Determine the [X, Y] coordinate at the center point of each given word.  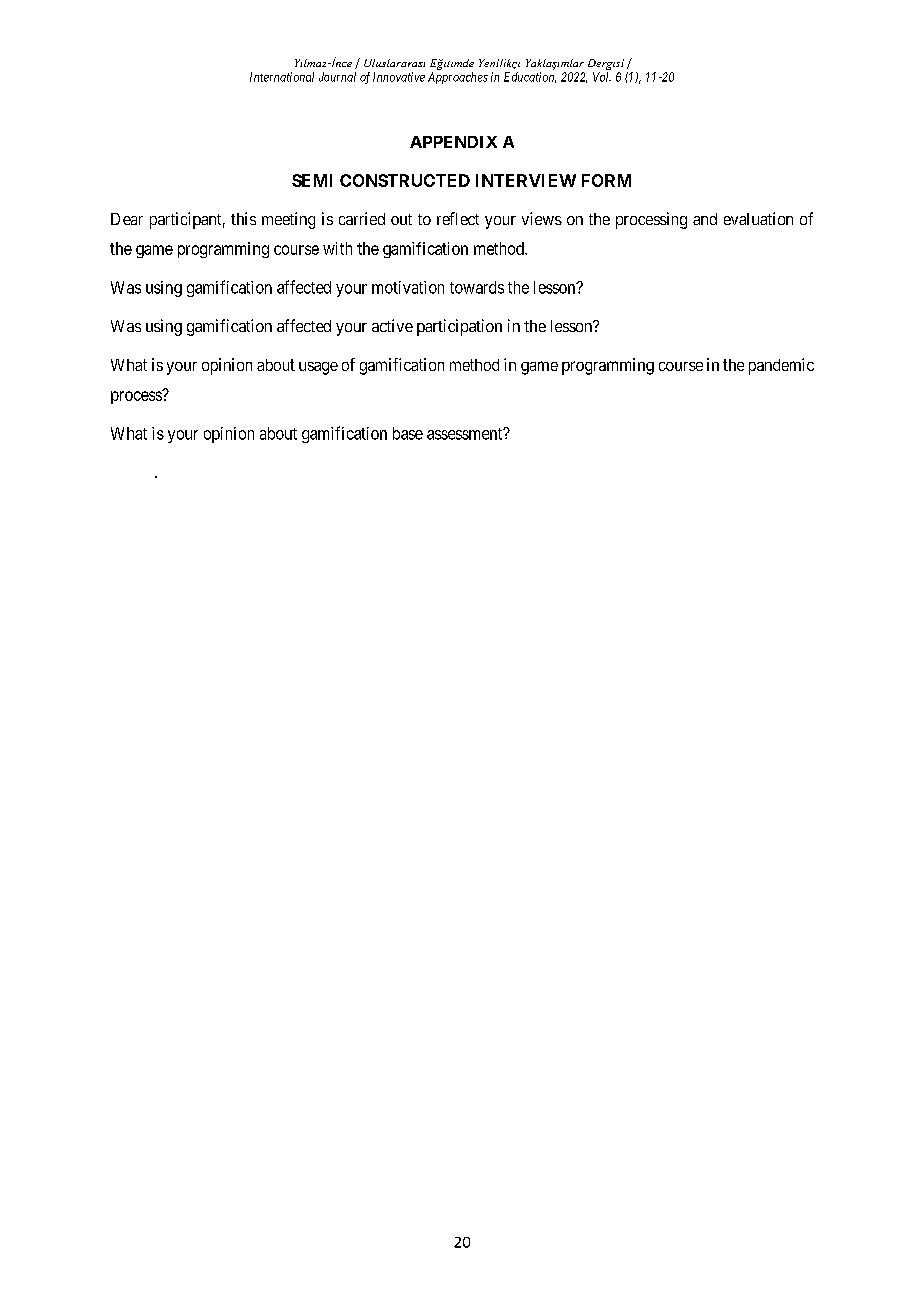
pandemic [781, 366]
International [282, 77]
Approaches [458, 78]
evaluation [758, 218]
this [243, 218]
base [408, 433]
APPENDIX [453, 142]
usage [318, 368]
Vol [602, 77]
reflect [458, 218]
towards [477, 287]
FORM [606, 180]
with [337, 248]
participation [459, 327]
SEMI [312, 180]
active [392, 325]
